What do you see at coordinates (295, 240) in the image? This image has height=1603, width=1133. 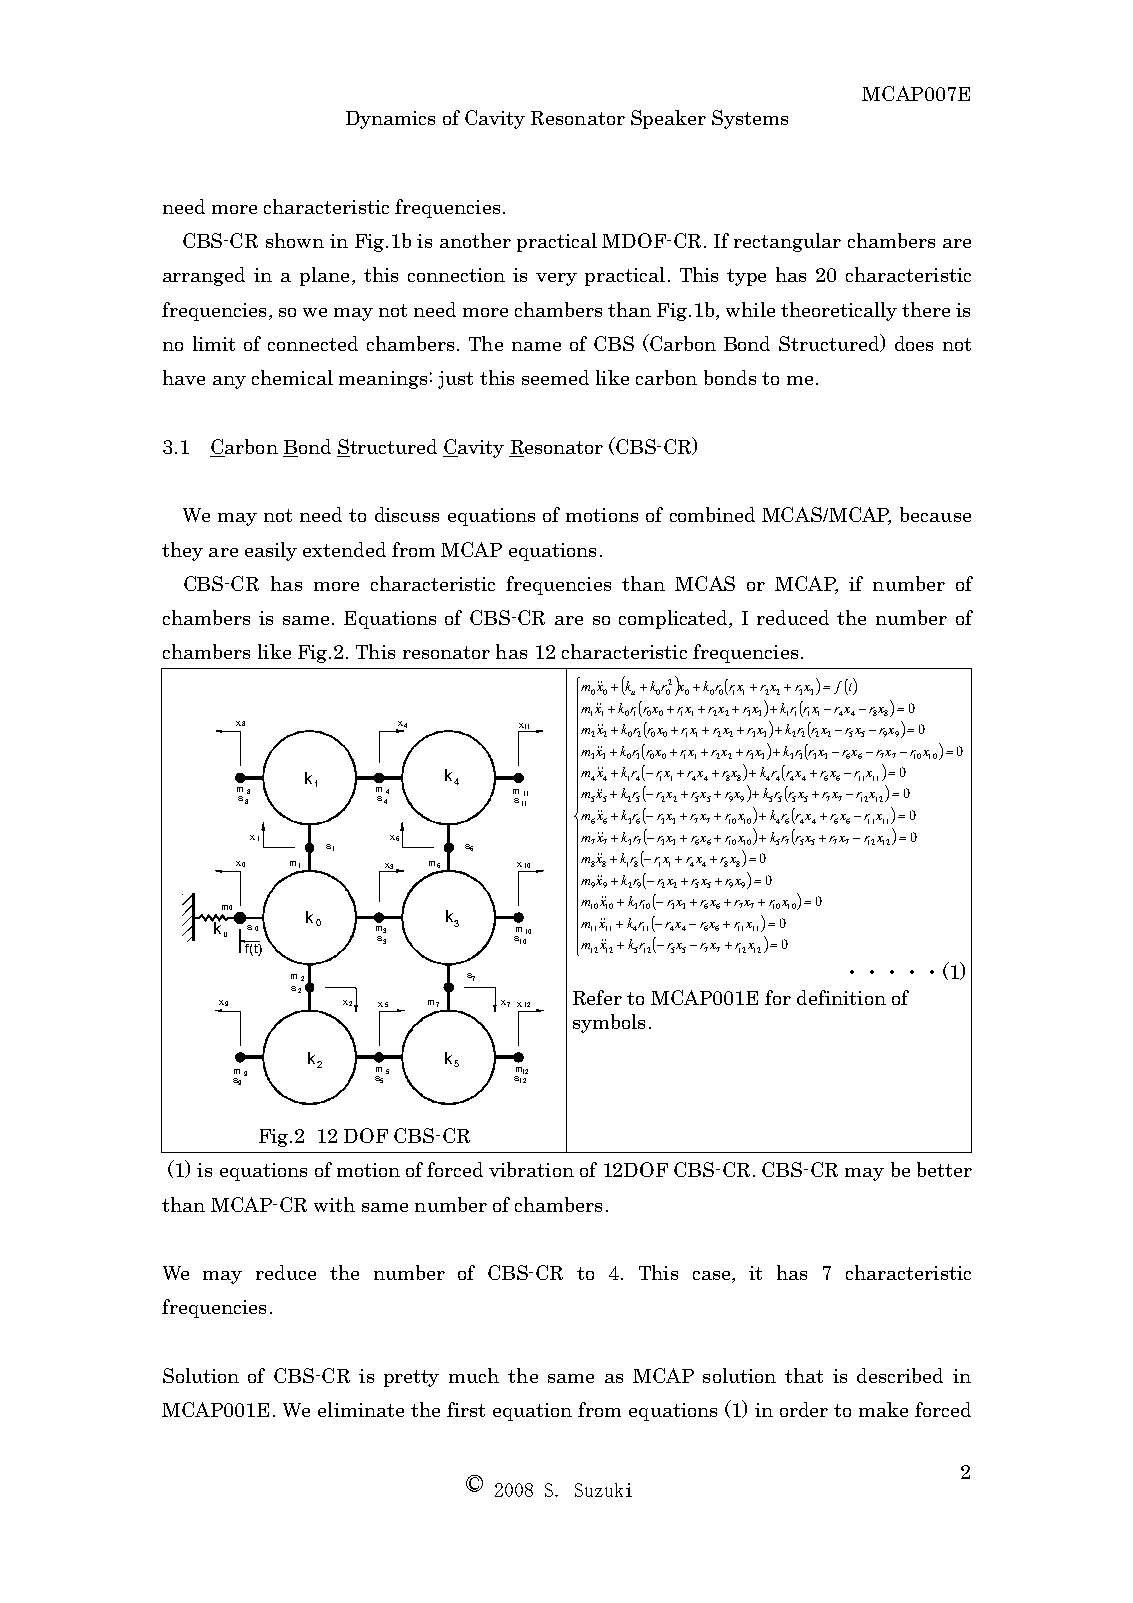 I see `shown` at bounding box center [295, 240].
